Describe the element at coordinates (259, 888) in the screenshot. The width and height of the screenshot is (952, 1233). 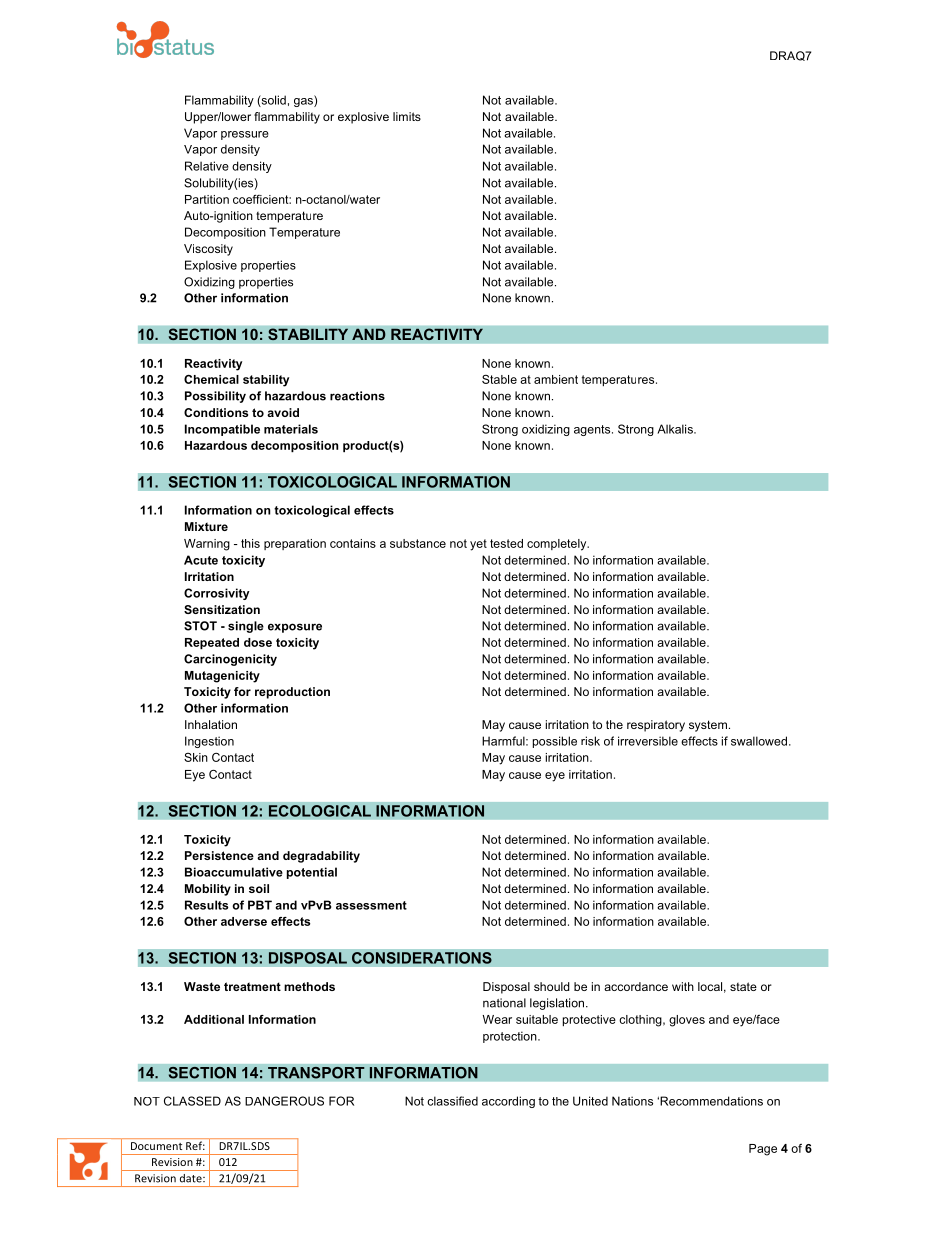
I see `soil` at that location.
